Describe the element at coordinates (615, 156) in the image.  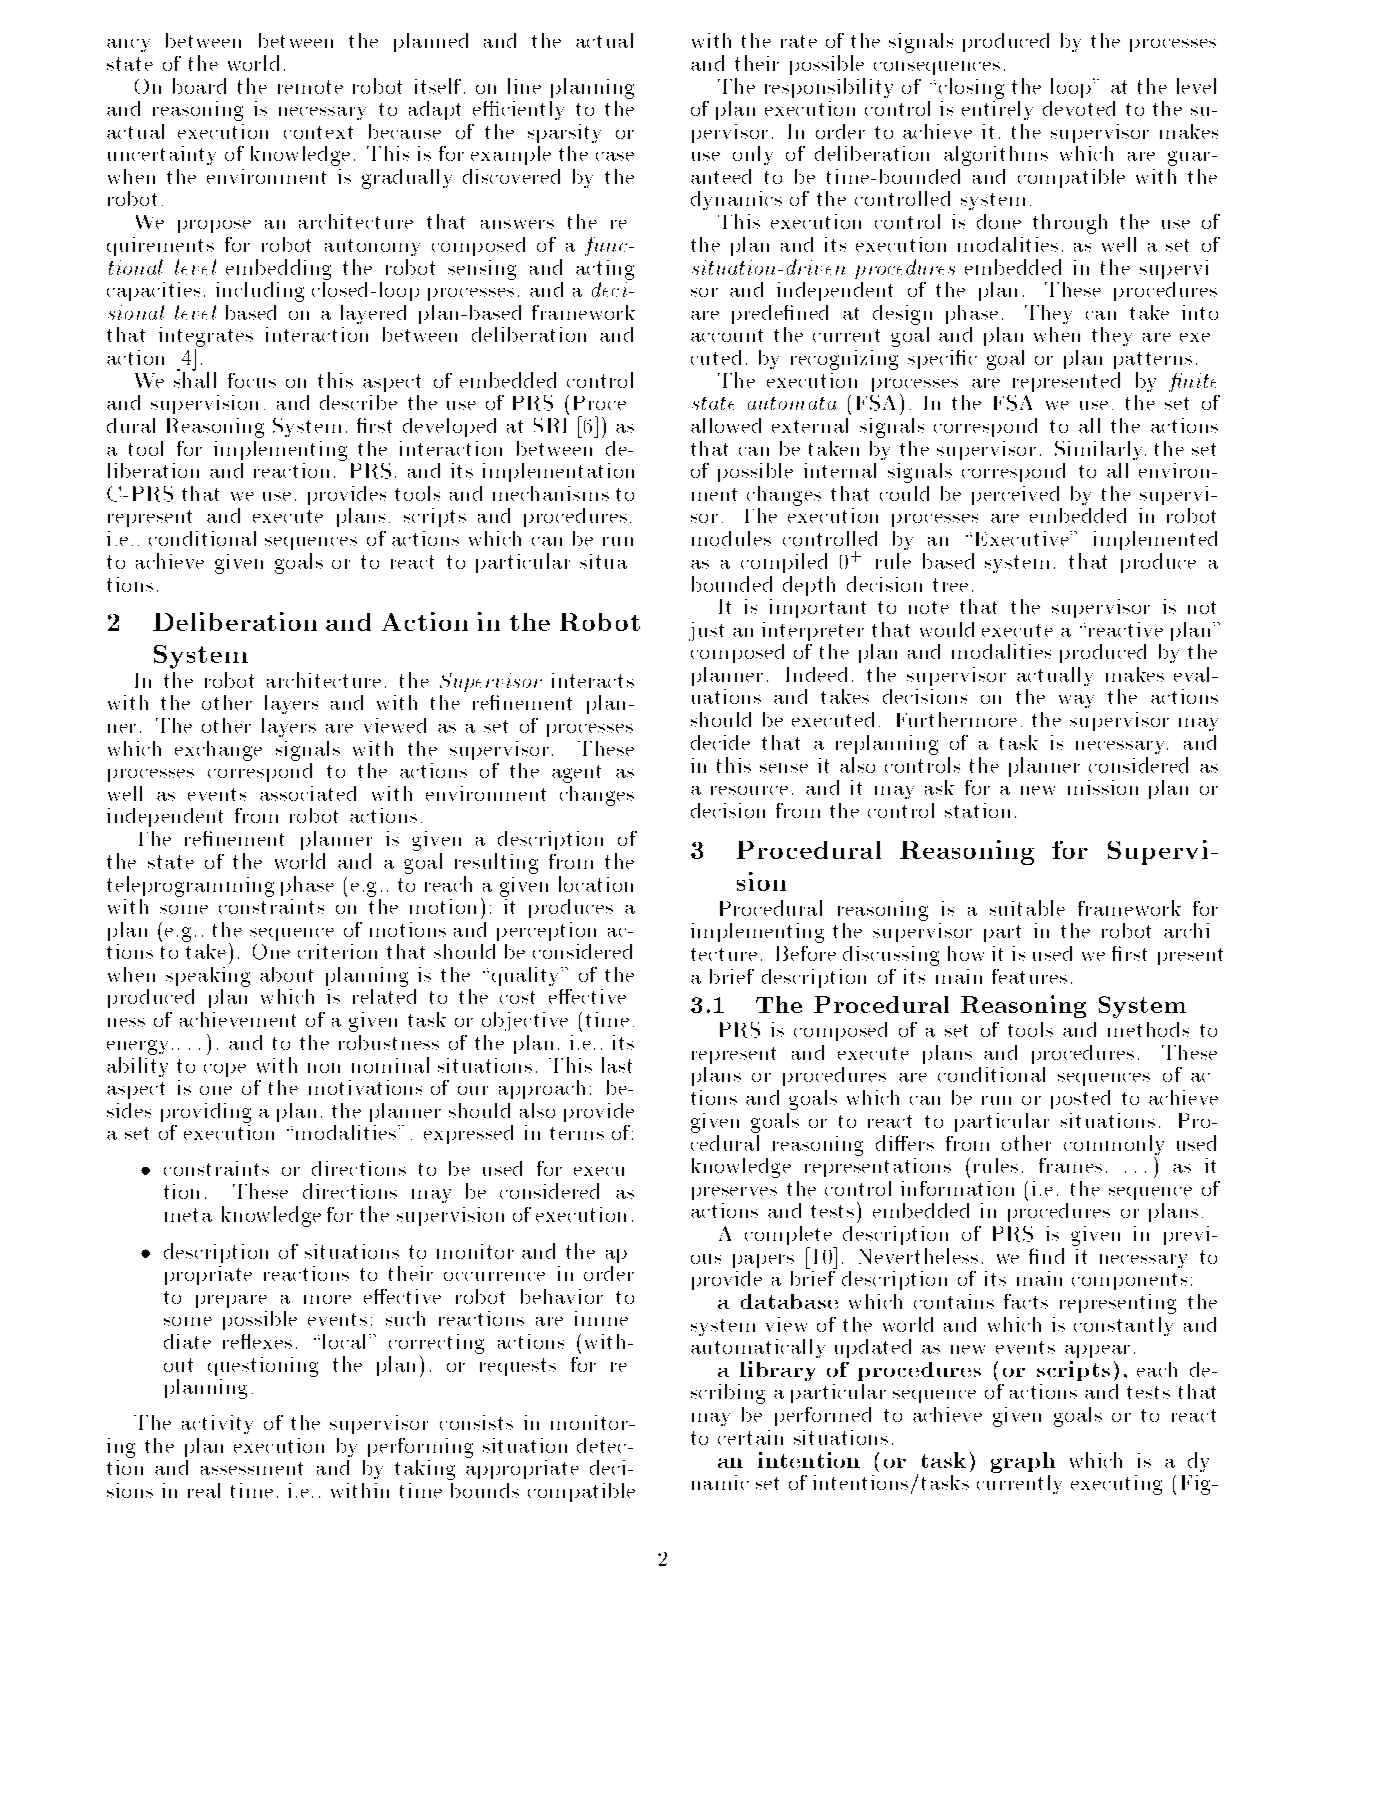
I see `case` at that location.
